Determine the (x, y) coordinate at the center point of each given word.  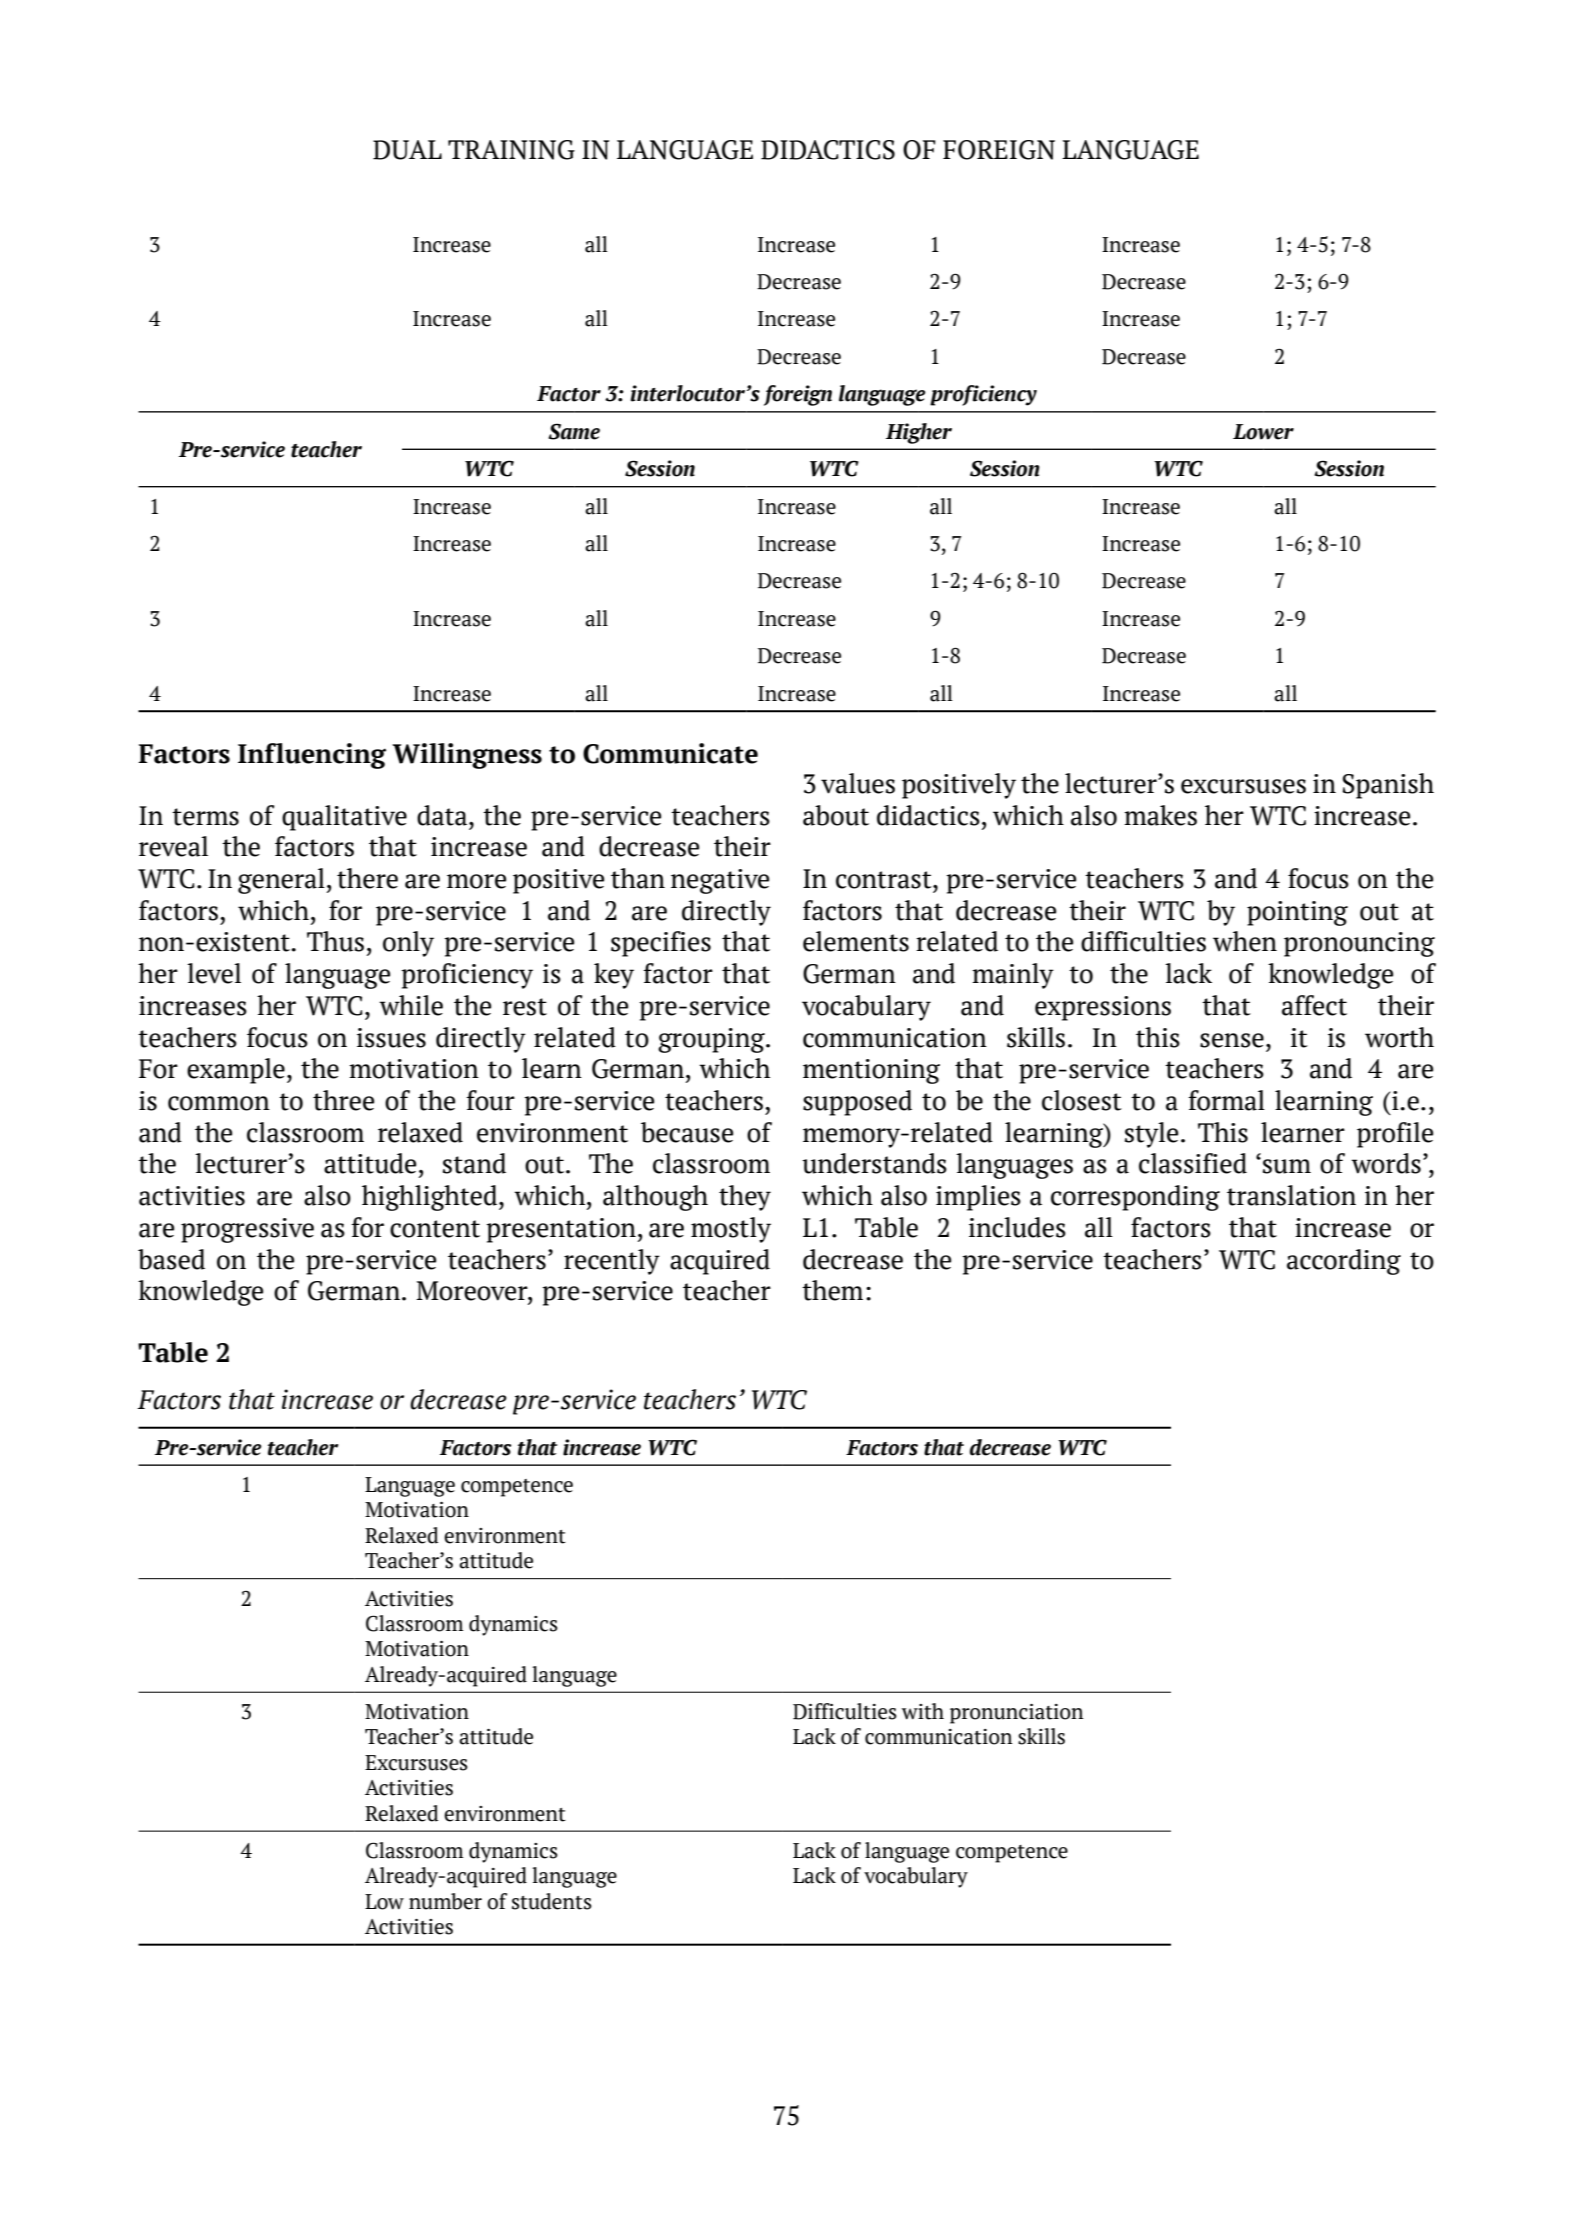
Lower (1263, 432)
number (445, 1901)
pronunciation (1016, 1714)
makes (1160, 815)
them (832, 1290)
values (858, 783)
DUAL (407, 150)
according (1344, 1262)
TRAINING (511, 150)
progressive (247, 1230)
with (923, 1711)
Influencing (312, 756)
